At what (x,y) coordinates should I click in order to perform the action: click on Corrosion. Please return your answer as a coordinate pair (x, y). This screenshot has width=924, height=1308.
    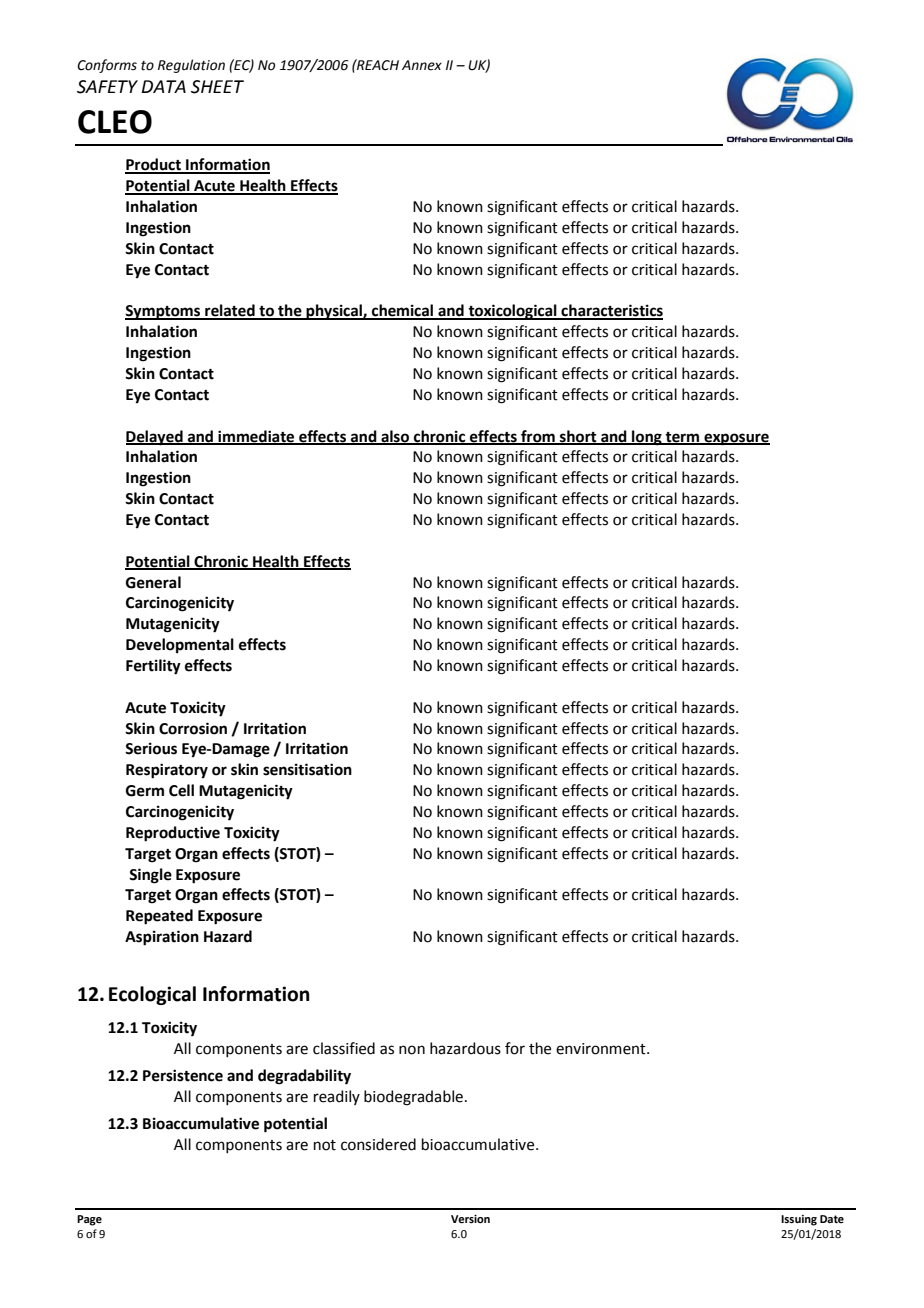
    Looking at the image, I should click on (193, 728).
